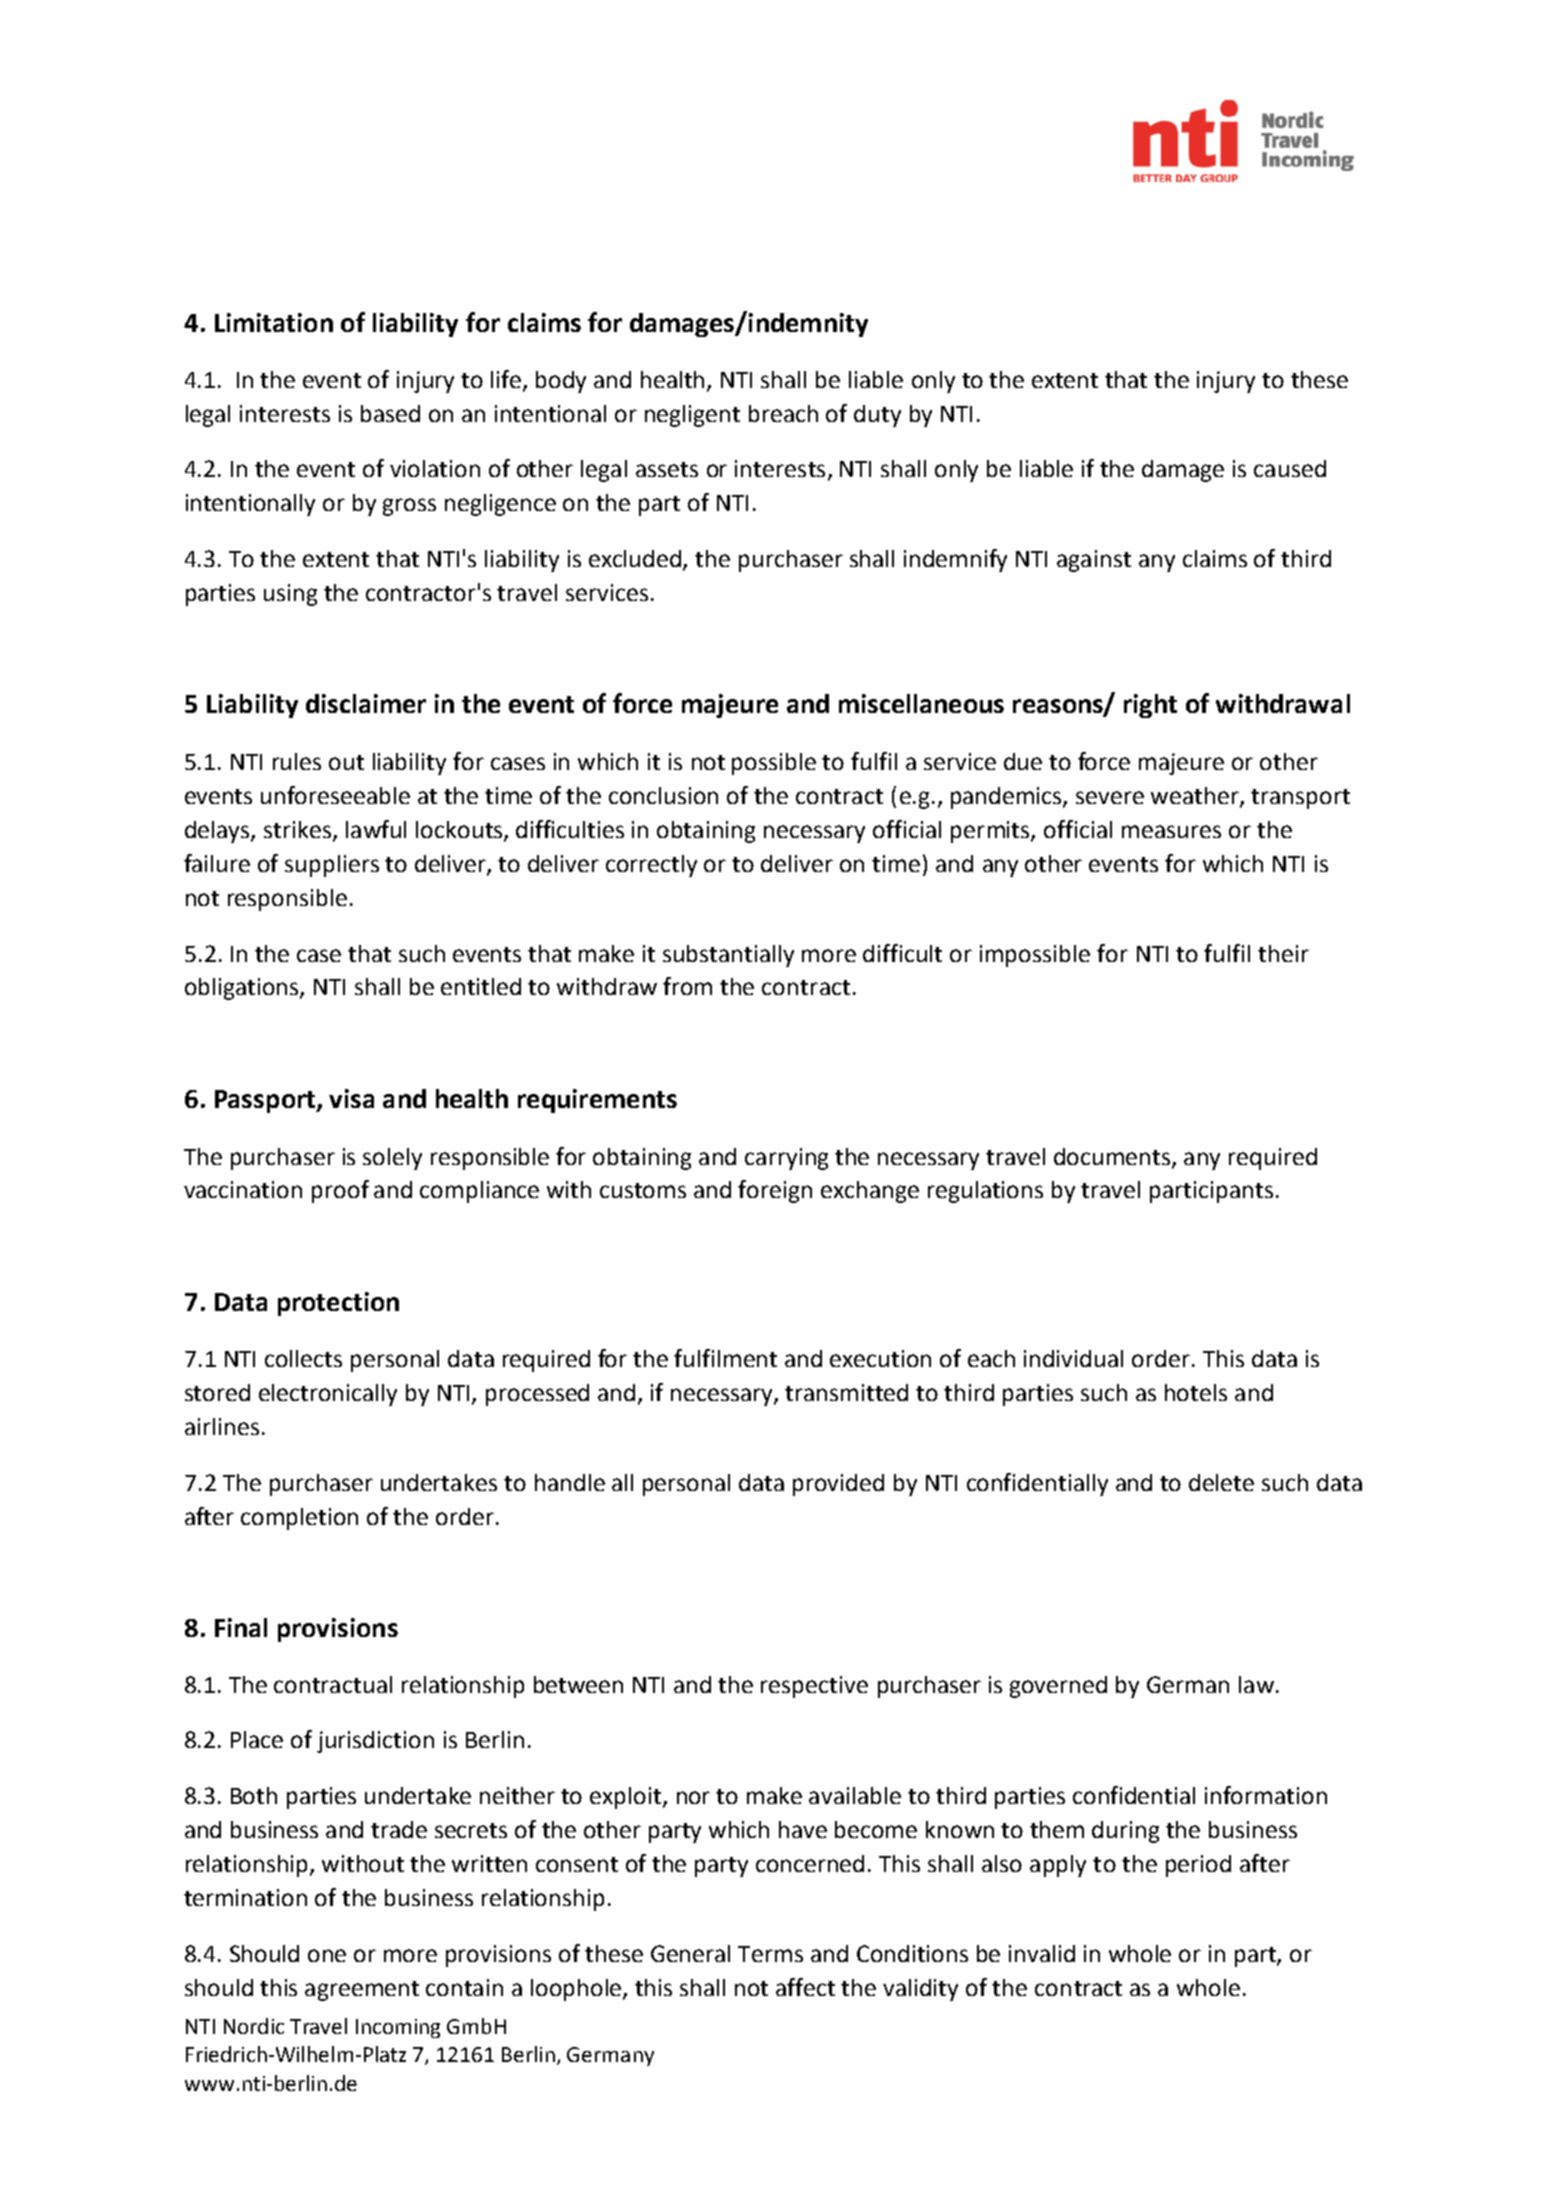 This document has height=2189, width=1548. What do you see at coordinates (362, 1991) in the document?
I see `agreement` at bounding box center [362, 1991].
